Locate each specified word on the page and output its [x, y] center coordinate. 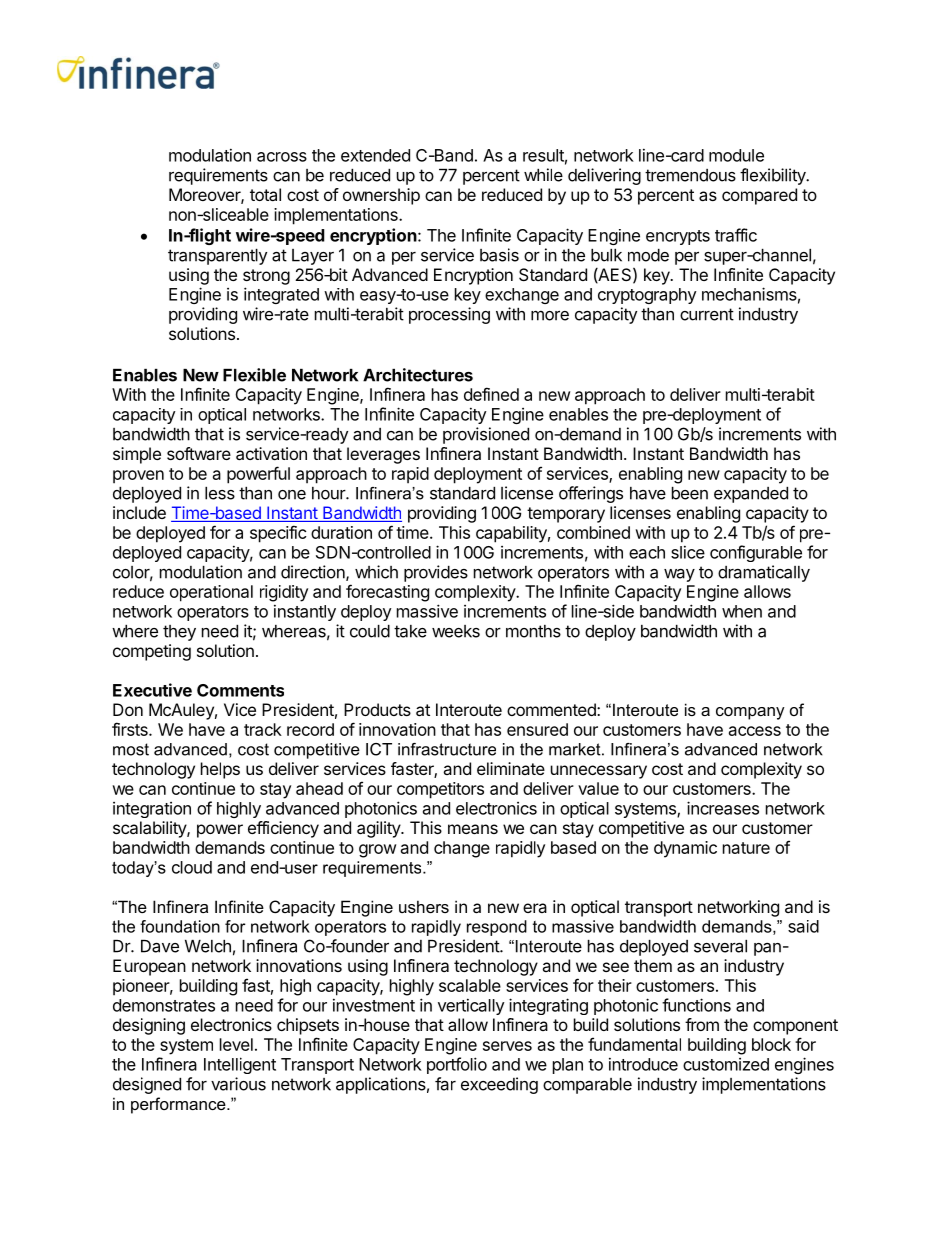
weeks [456, 631]
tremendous [690, 175]
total [265, 194]
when [742, 611]
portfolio [457, 1065]
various [238, 1084]
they [179, 633]
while [543, 175]
